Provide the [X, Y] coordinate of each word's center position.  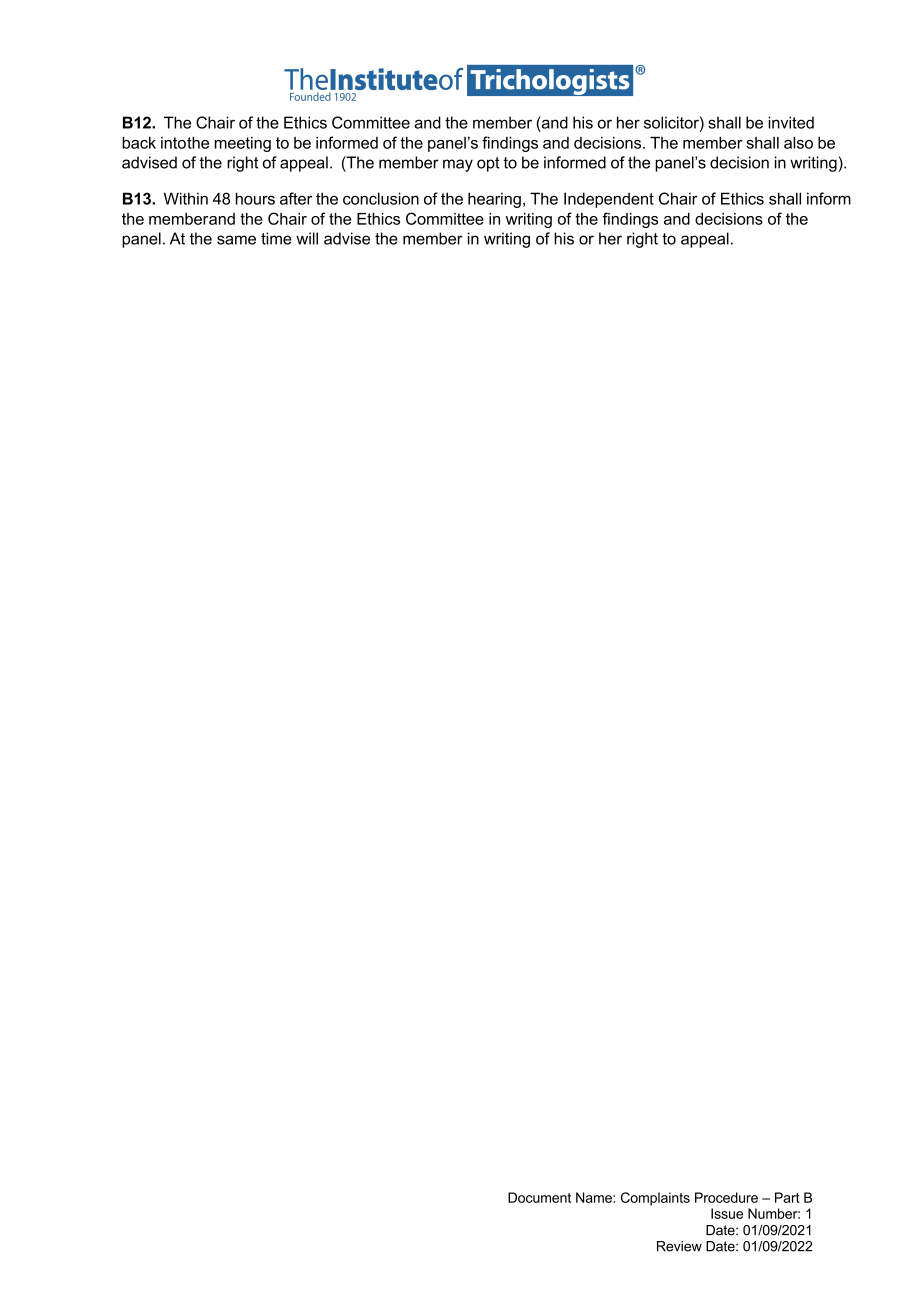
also [798, 143]
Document [539, 1197]
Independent [609, 200]
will [307, 238]
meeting [243, 144]
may [458, 165]
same [236, 240]
